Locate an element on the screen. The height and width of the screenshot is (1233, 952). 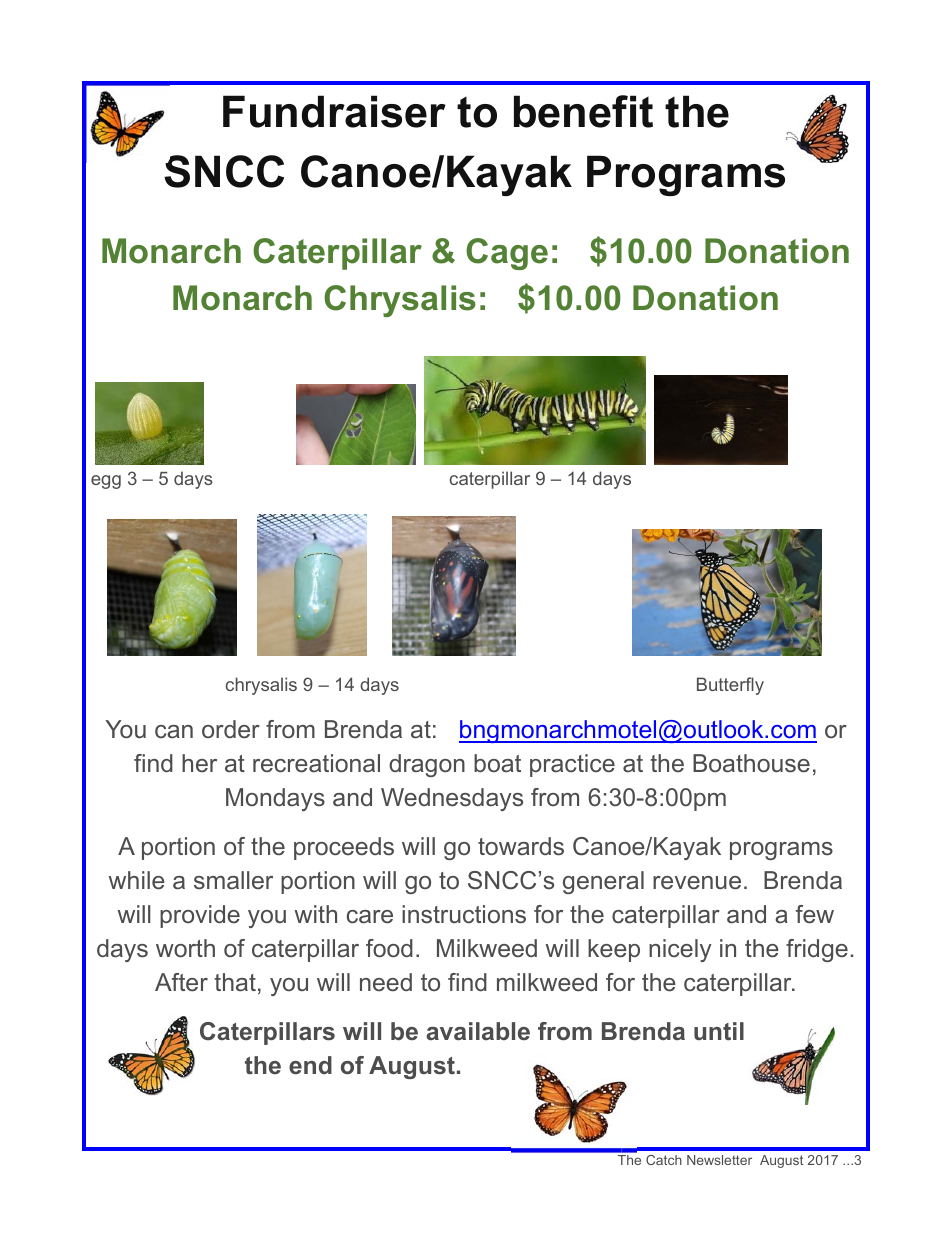
benefit is located at coordinates (583, 111).
